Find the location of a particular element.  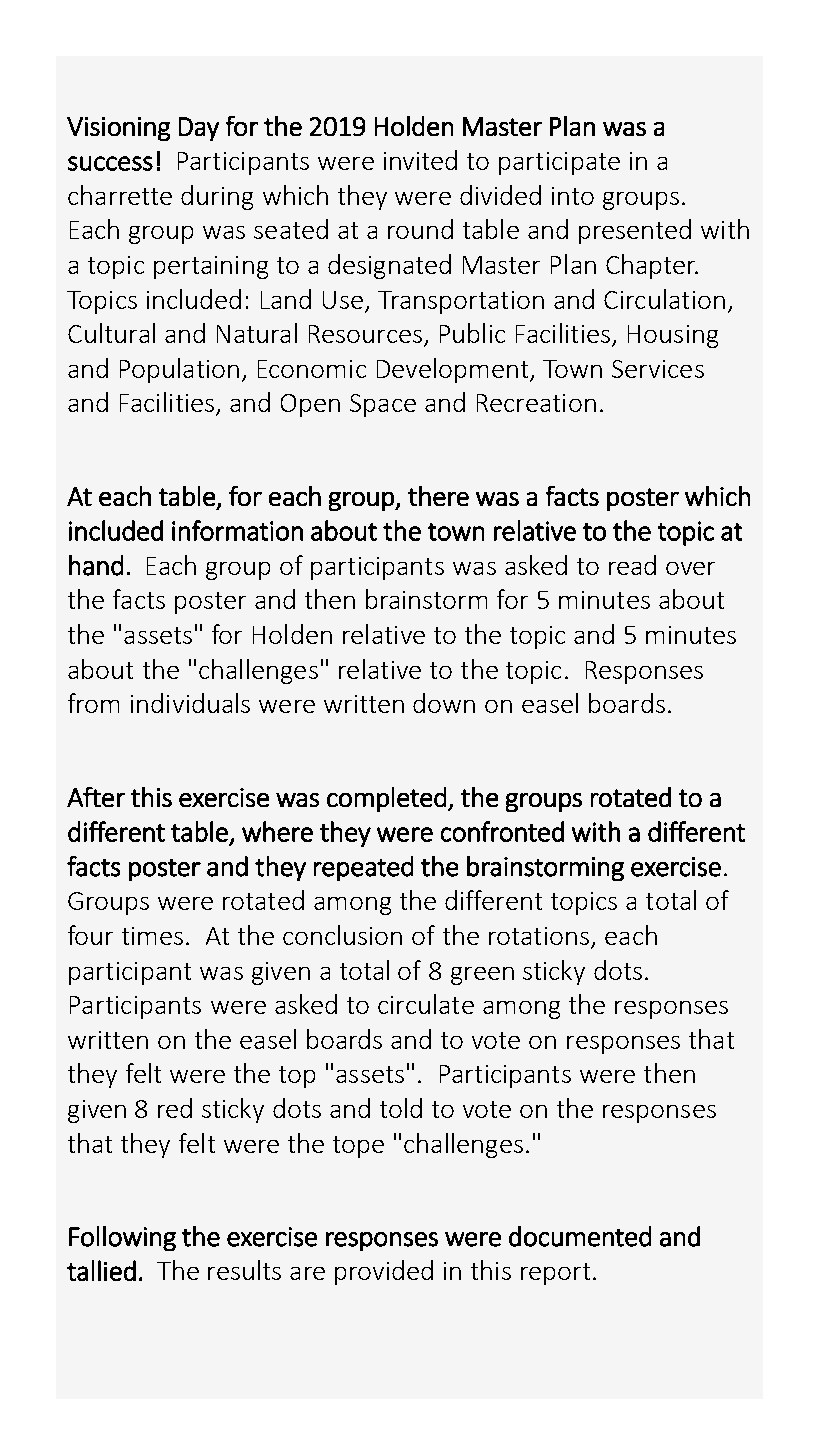

invited is located at coordinates (420, 160).
